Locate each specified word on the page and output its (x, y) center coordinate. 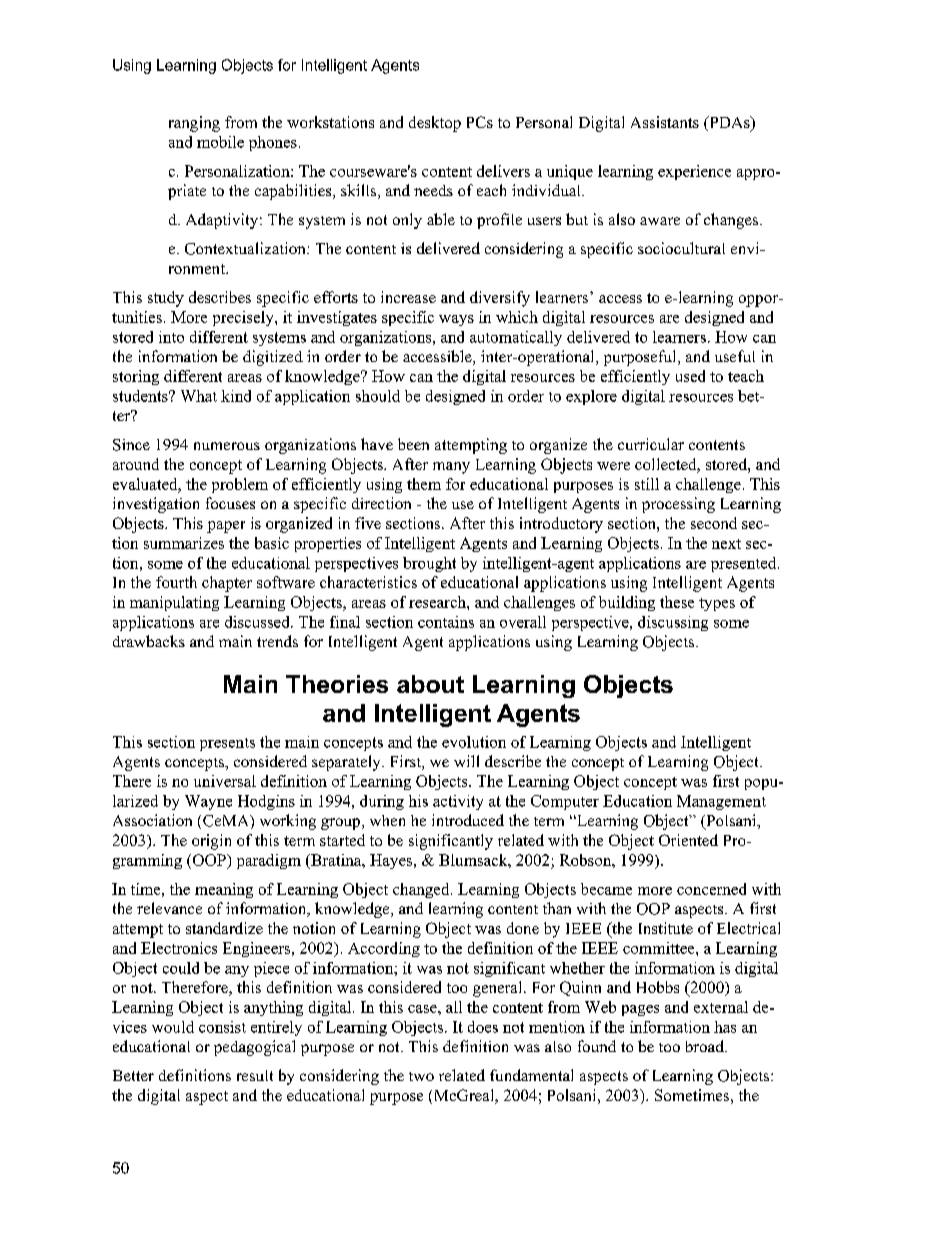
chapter (227, 584)
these (677, 602)
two (421, 1076)
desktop (435, 124)
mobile (220, 142)
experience (694, 172)
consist (222, 1027)
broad (706, 1046)
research (438, 602)
